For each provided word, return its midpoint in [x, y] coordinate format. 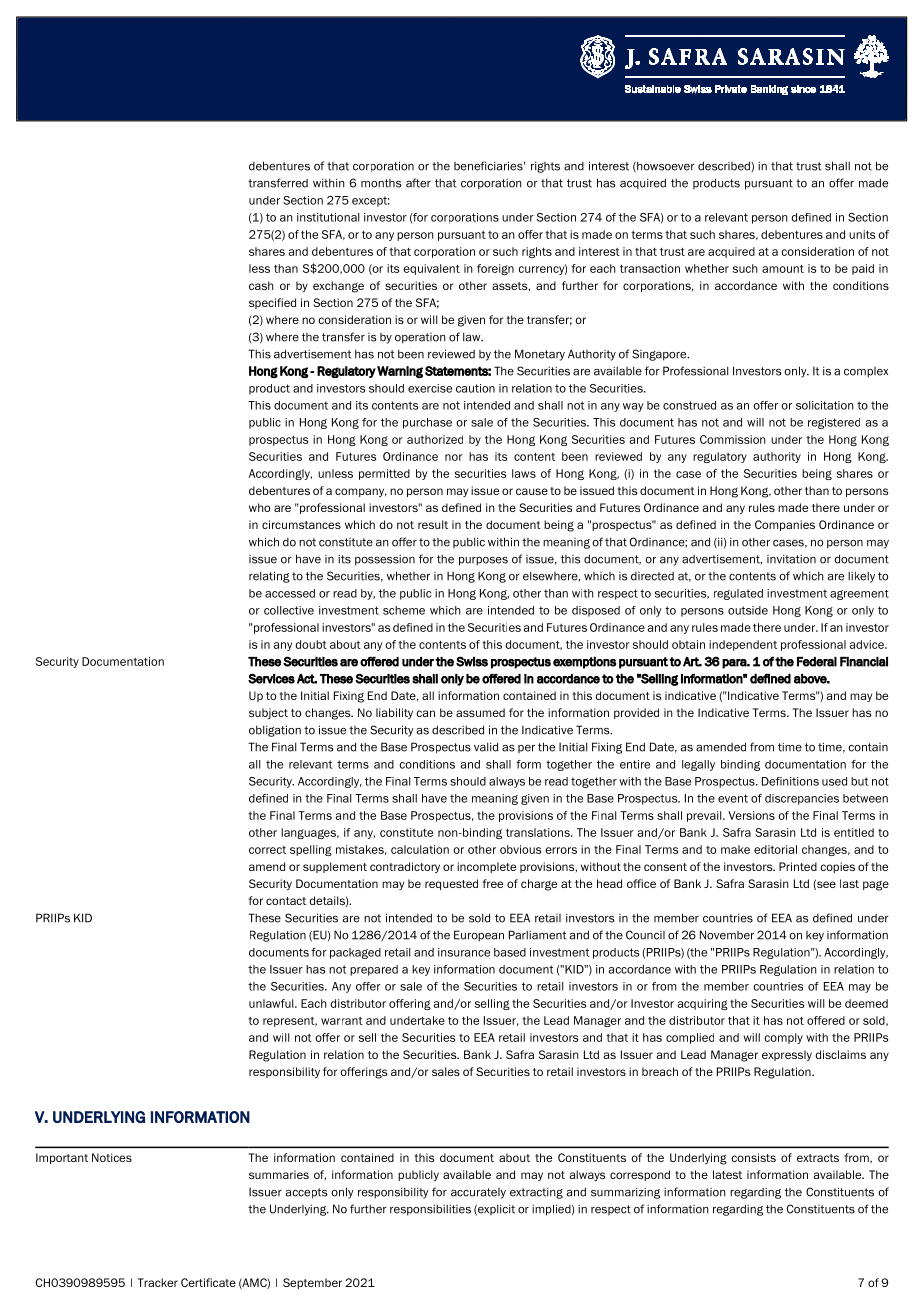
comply [783, 1038]
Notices [112, 1157]
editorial [775, 849]
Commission [733, 439]
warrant [342, 1021]
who [259, 507]
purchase [427, 423]
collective [289, 610]
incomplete [486, 867]
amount [783, 269]
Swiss [472, 661]
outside [748, 610]
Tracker [158, 1282]
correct [267, 850]
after [418, 183]
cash [261, 285]
